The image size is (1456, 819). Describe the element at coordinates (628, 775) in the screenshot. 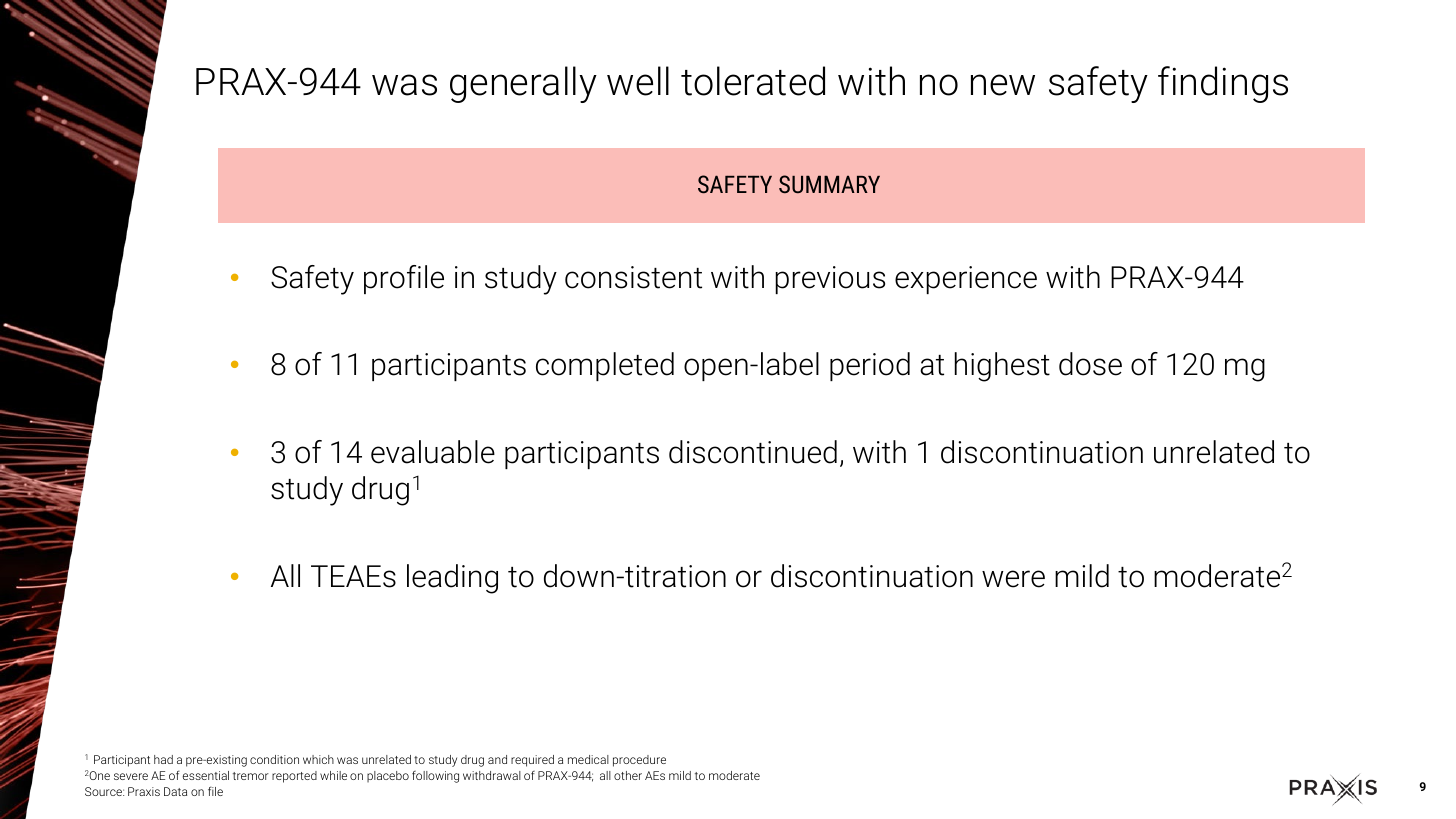

I see `other` at that location.
